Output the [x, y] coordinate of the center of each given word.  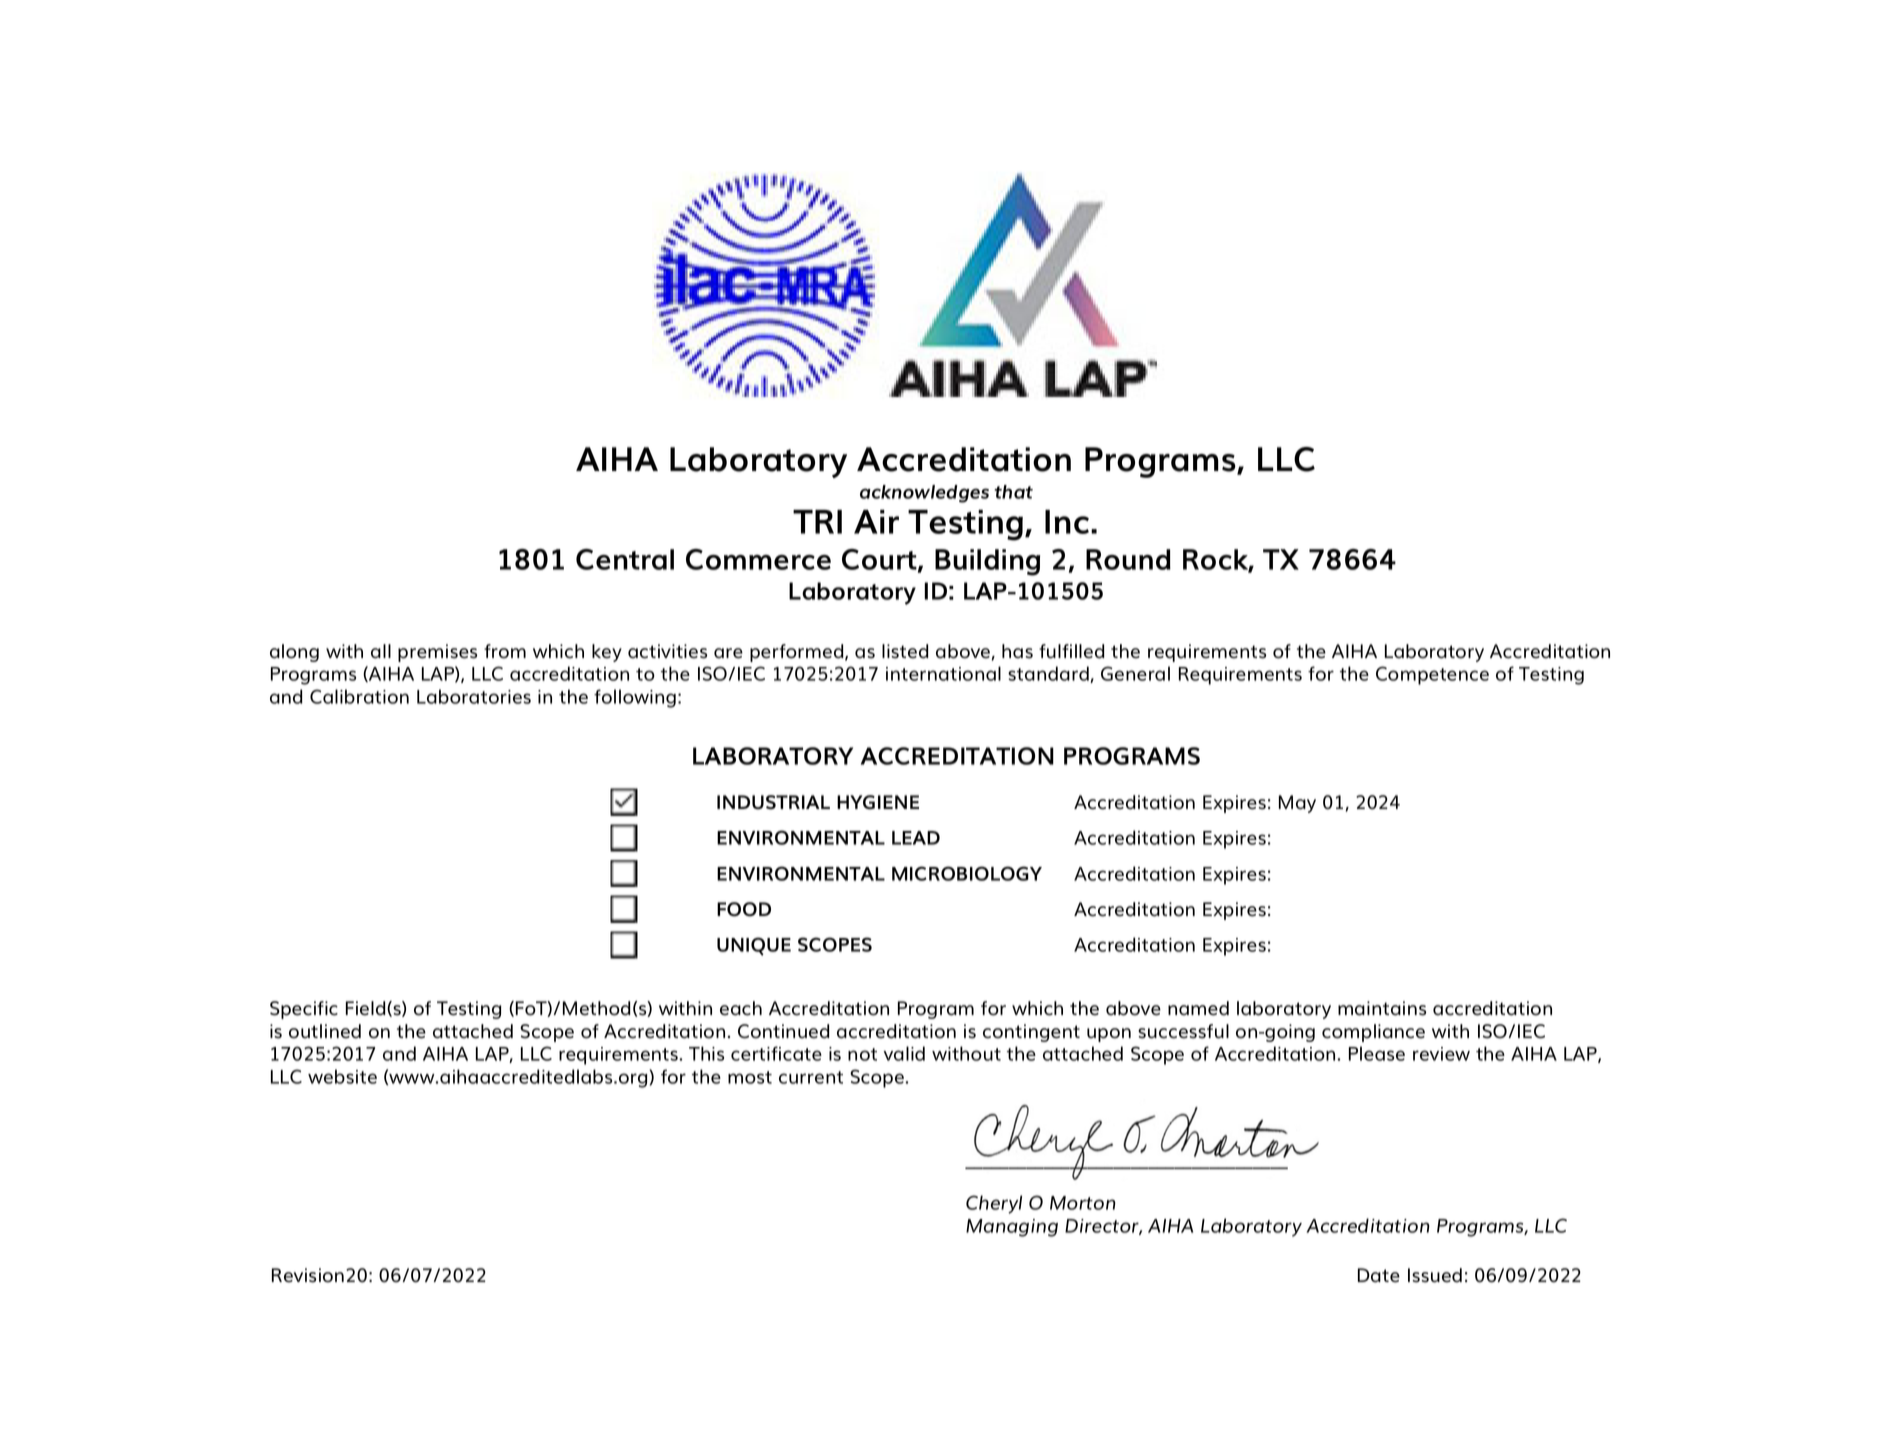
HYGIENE [878, 802]
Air [876, 522]
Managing [1012, 1228]
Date [1379, 1275]
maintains [1382, 1008]
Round [1128, 559]
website [342, 1076]
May [1297, 804]
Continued [783, 1031]
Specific [304, 1010]
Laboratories [474, 696]
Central [625, 559]
